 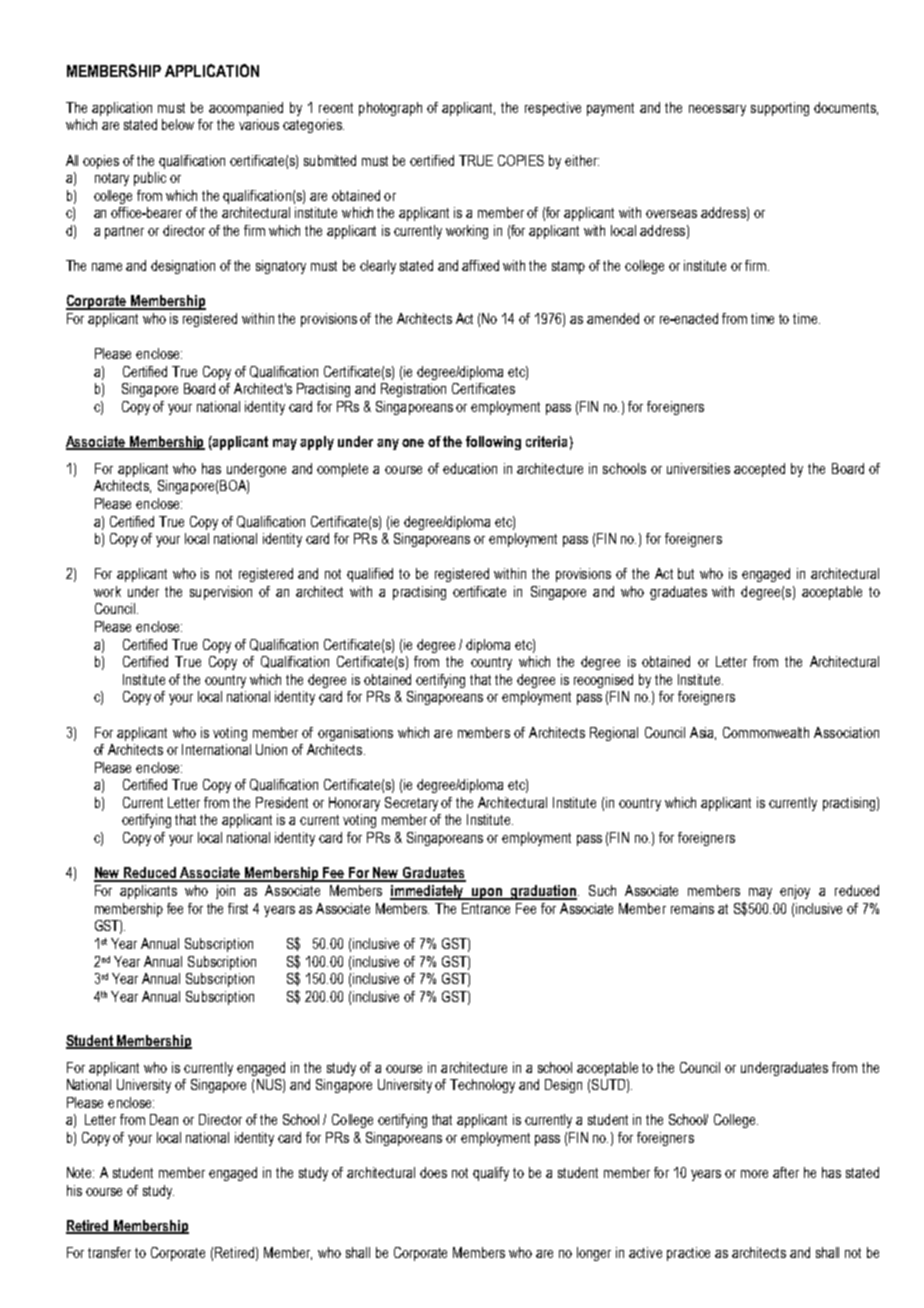 I want to click on below, so click(x=178, y=124).
